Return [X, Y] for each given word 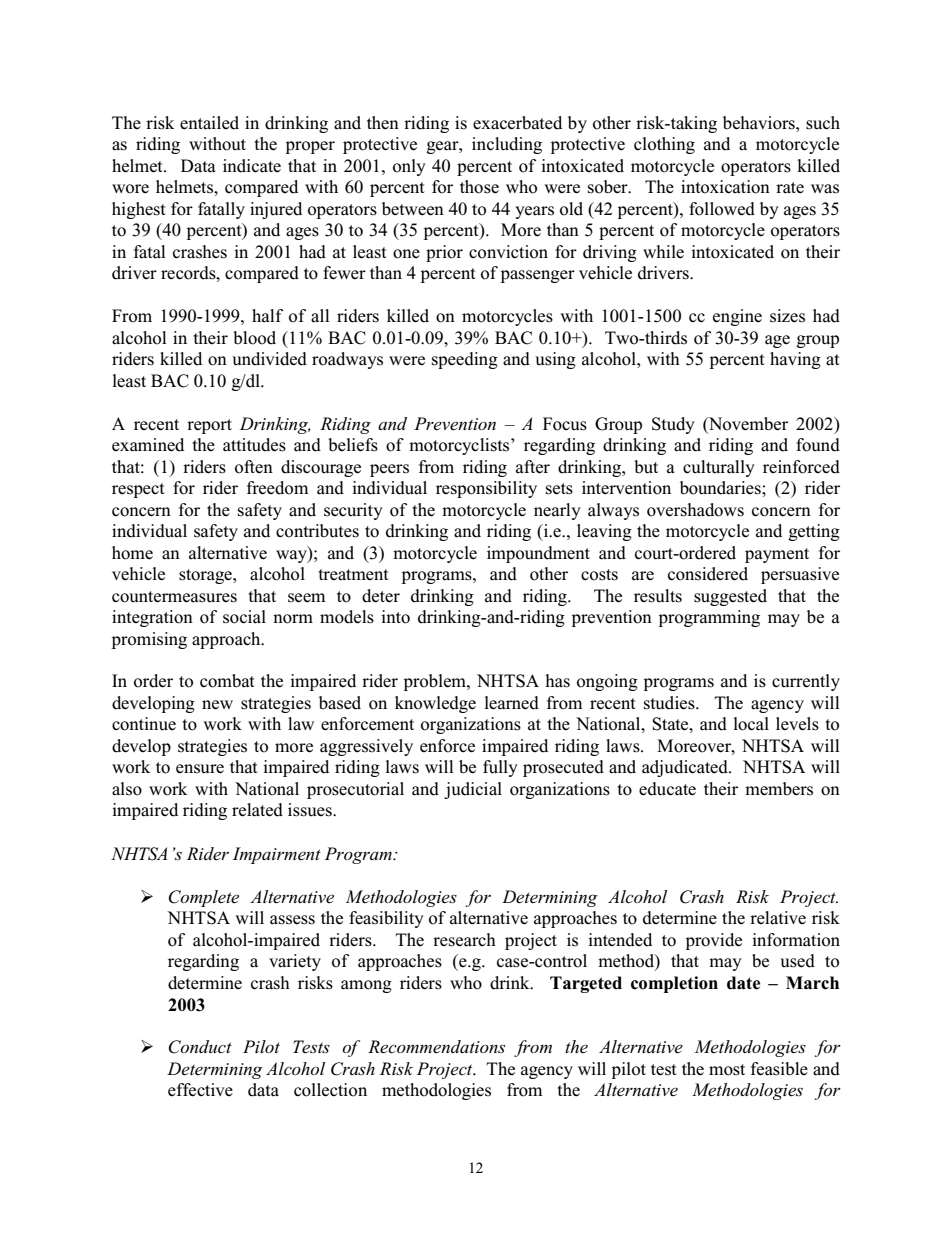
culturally [719, 468]
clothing [664, 145]
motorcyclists [460, 446]
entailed [209, 123]
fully [500, 768]
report [209, 426]
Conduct [200, 1047]
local [751, 724]
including [507, 145]
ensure [200, 769]
